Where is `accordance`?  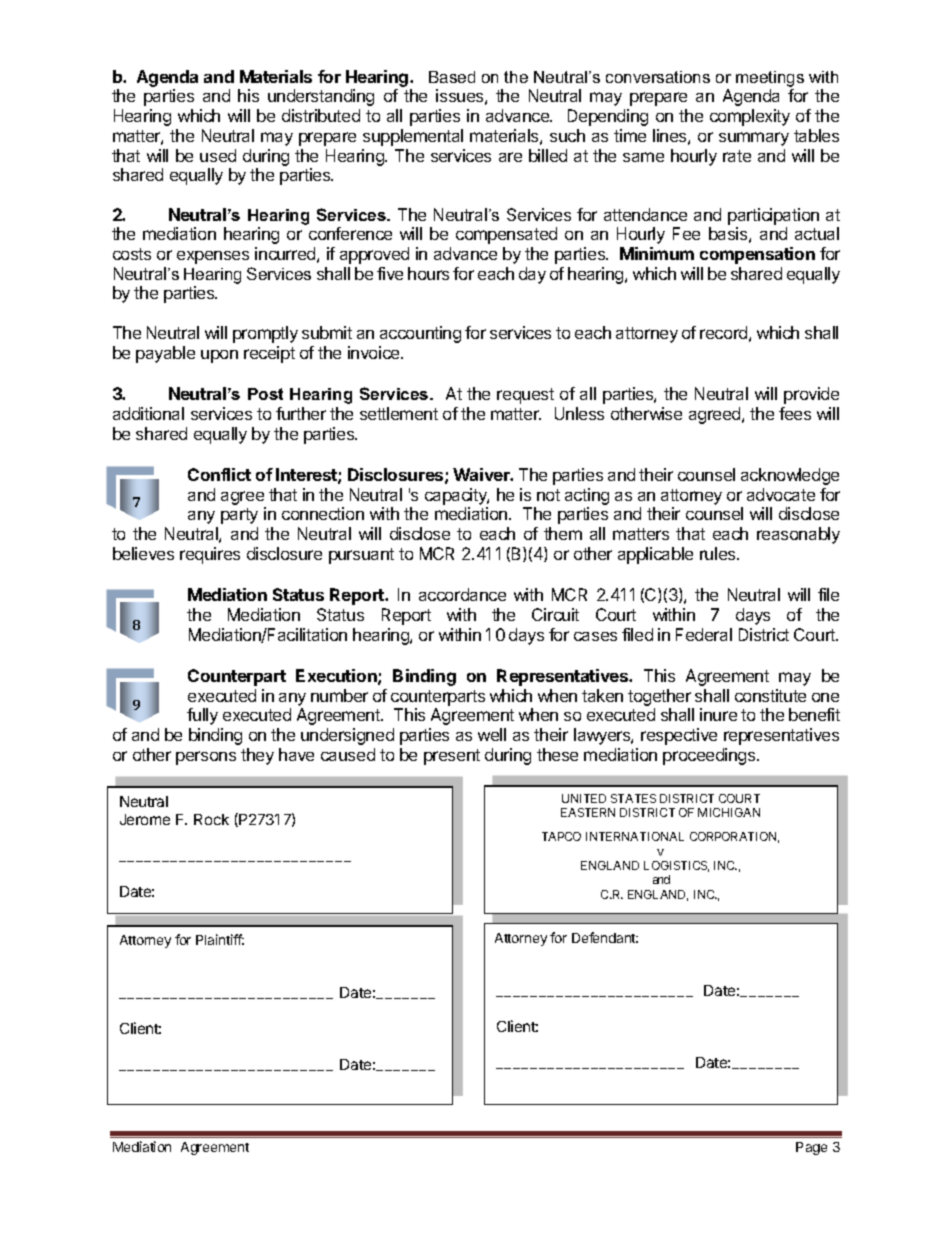 accordance is located at coordinates (462, 594).
